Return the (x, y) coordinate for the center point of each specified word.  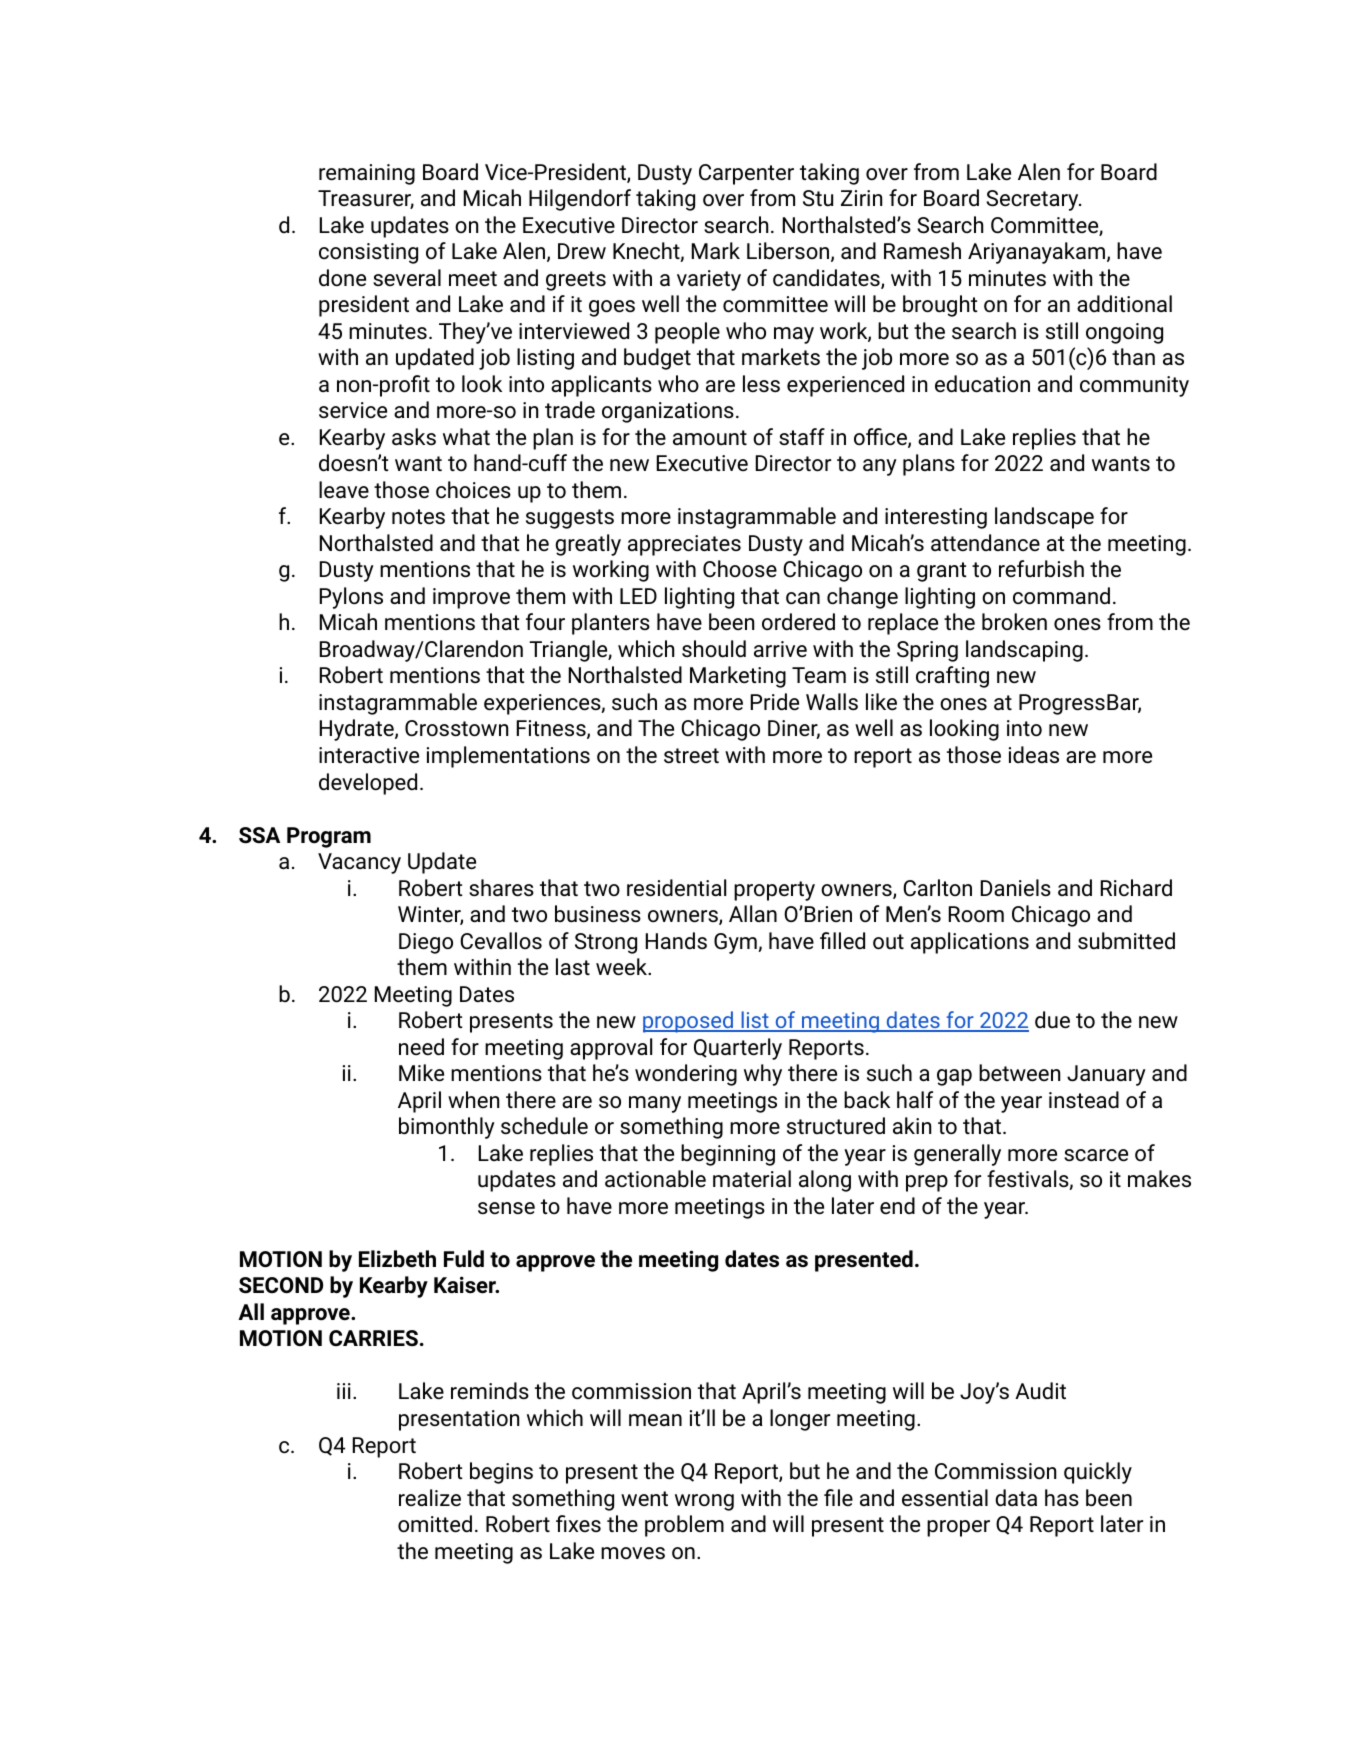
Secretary (1033, 200)
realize (430, 1498)
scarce (1096, 1155)
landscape (1044, 518)
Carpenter (746, 174)
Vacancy (359, 863)
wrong (704, 1502)
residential (676, 888)
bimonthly (447, 1128)
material (752, 1178)
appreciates (684, 545)
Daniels (1016, 888)
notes (418, 517)
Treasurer (366, 199)
